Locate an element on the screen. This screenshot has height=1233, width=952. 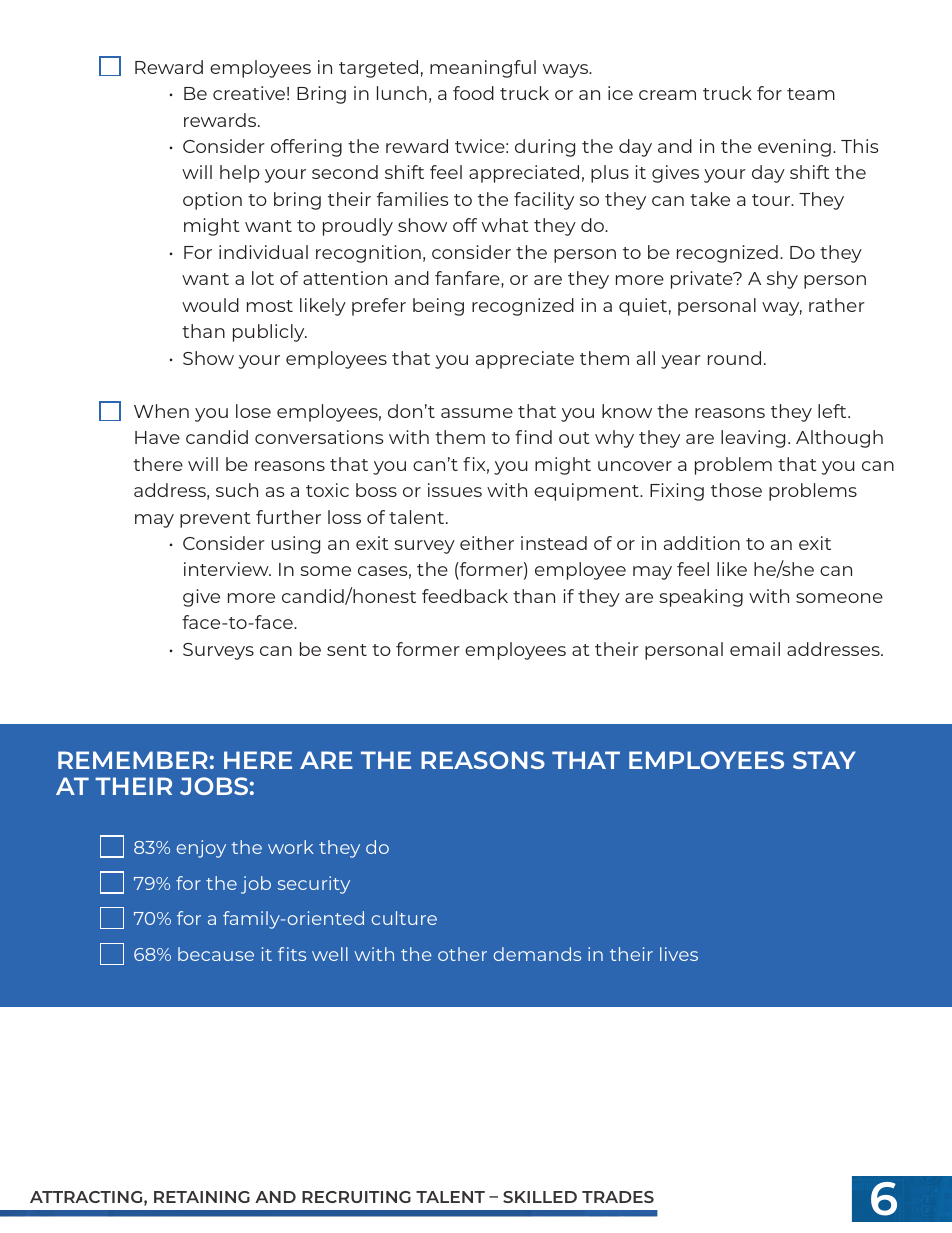
interview is located at coordinates (227, 569).
